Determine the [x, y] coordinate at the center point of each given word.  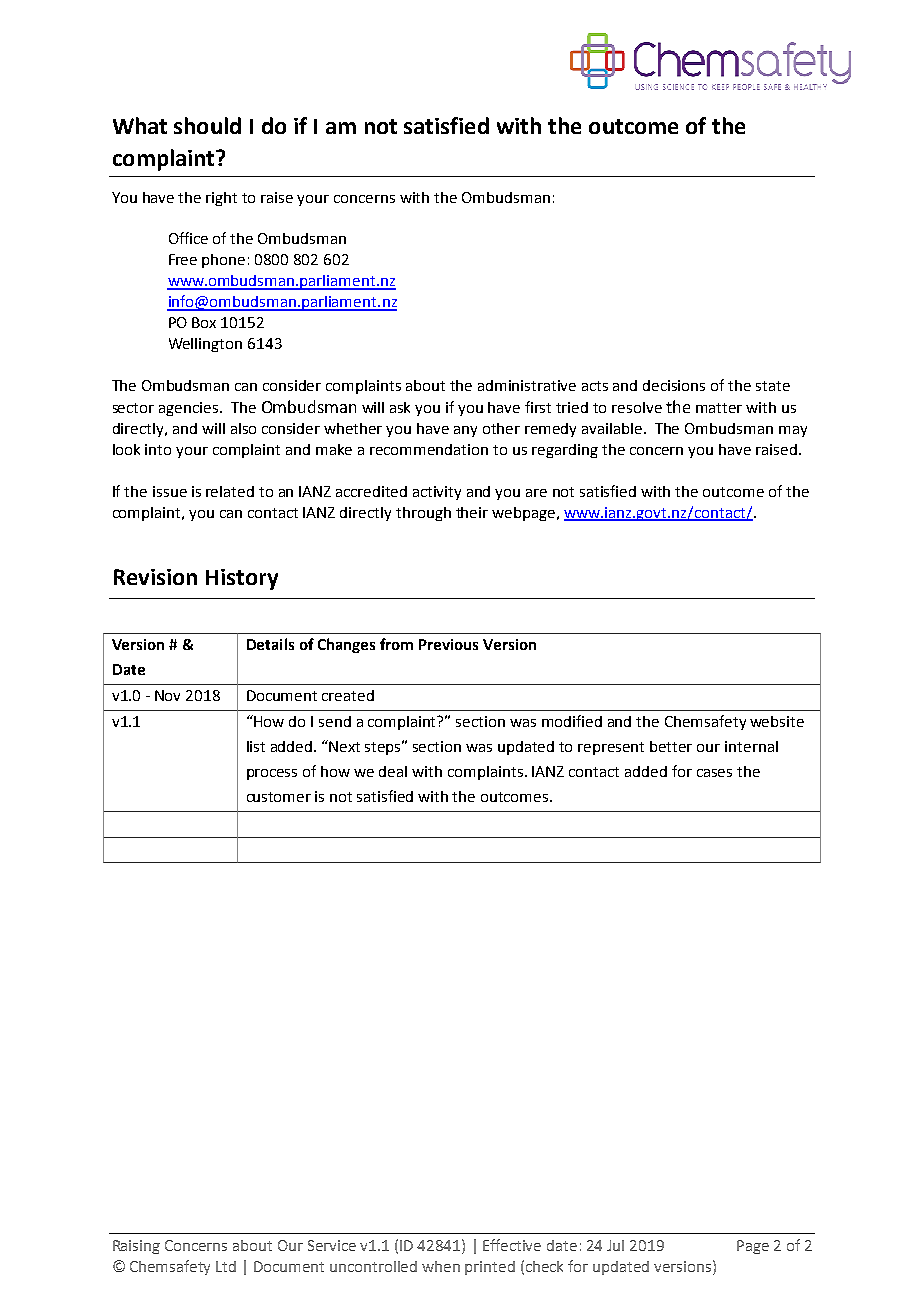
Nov [167, 695]
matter [719, 408]
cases [714, 773]
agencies [190, 409]
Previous [448, 644]
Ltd [226, 1266]
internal [751, 746]
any [465, 431]
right [221, 199]
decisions [674, 385]
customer [279, 797]
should [207, 125]
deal [393, 771]
